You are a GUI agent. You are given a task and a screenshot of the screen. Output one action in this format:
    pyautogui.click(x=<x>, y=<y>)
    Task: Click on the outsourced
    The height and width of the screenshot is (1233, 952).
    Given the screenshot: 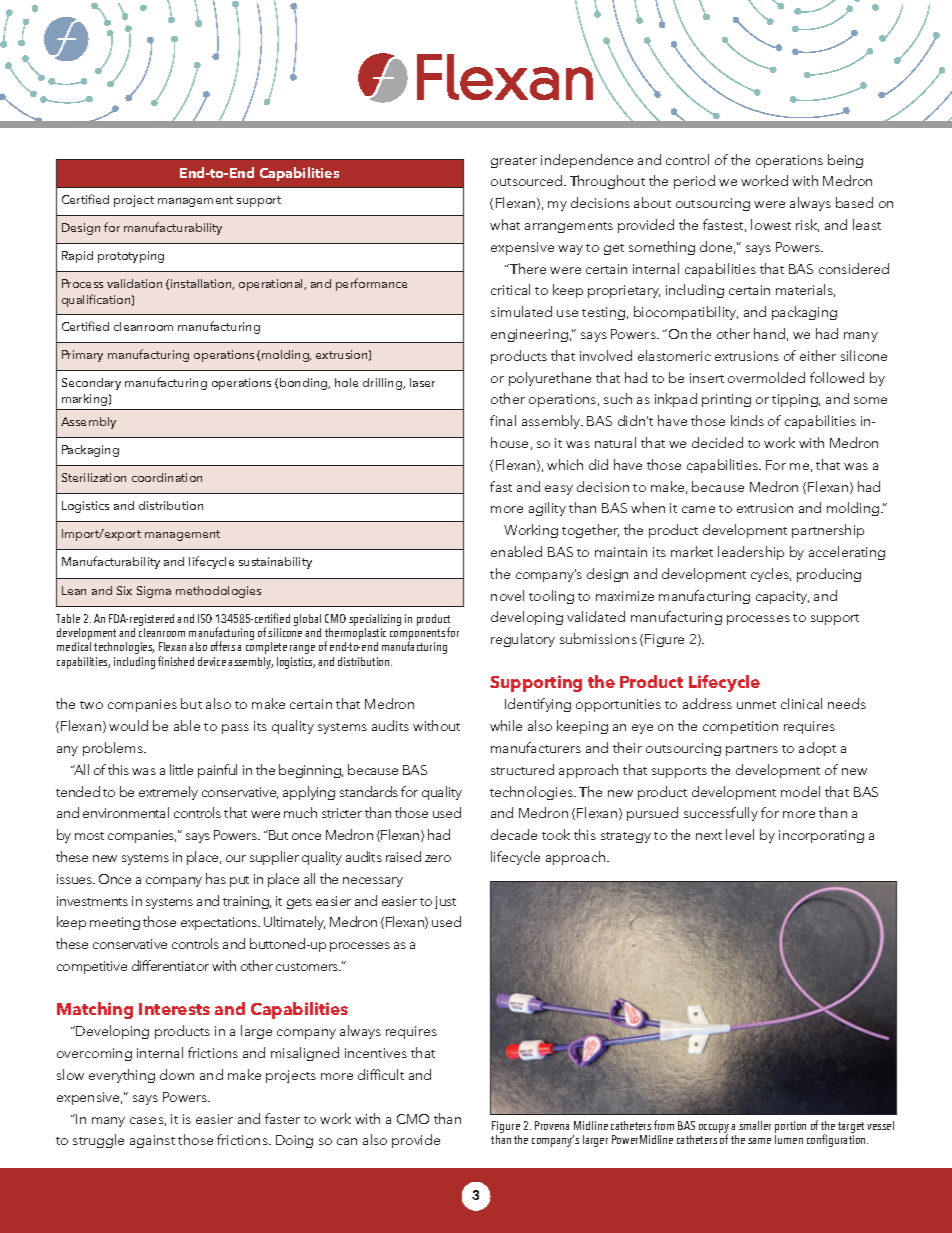 What is the action you would take?
    pyautogui.click(x=528, y=180)
